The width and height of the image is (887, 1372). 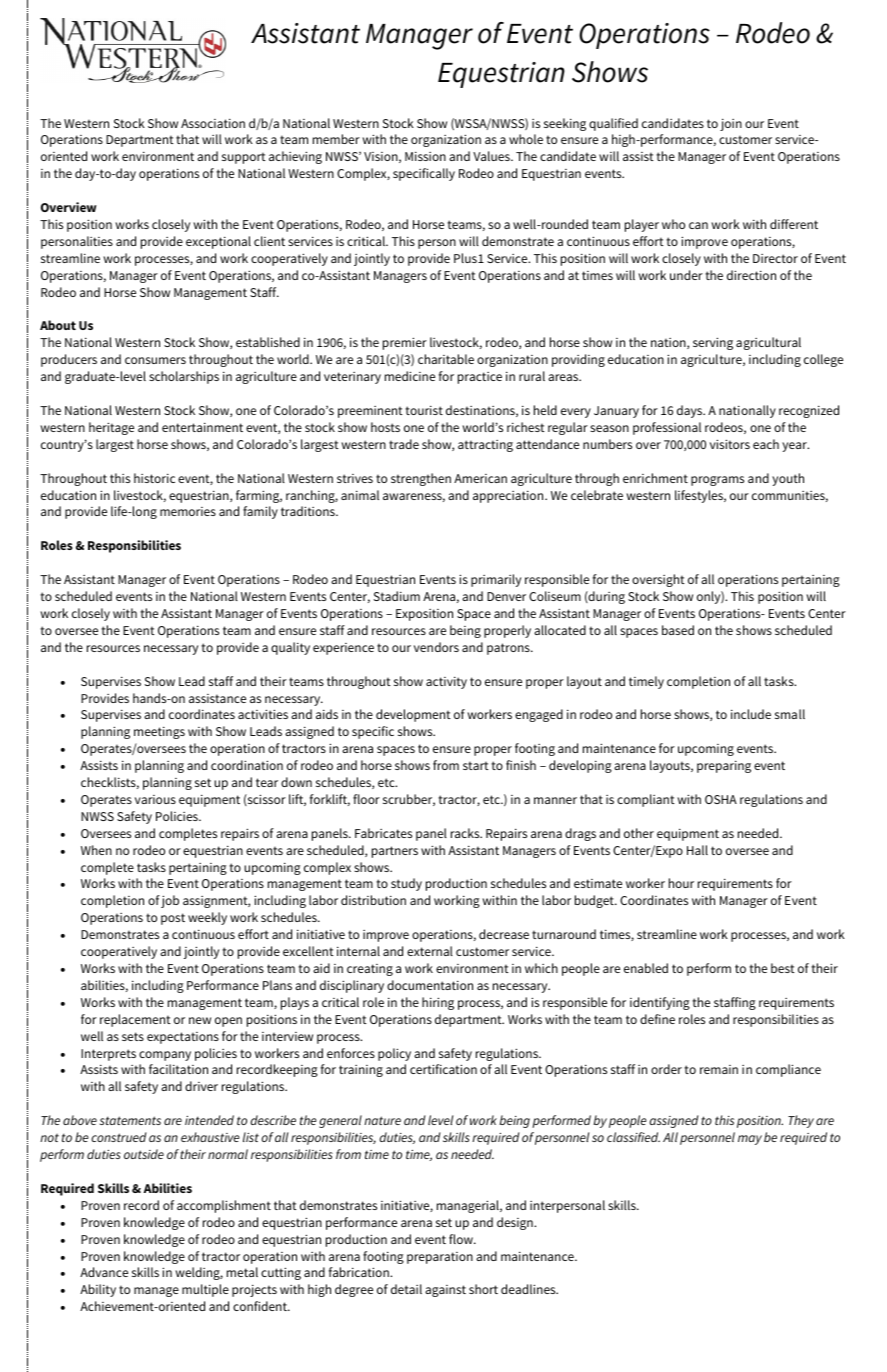 What do you see at coordinates (794, 224) in the image?
I see `different` at bounding box center [794, 224].
